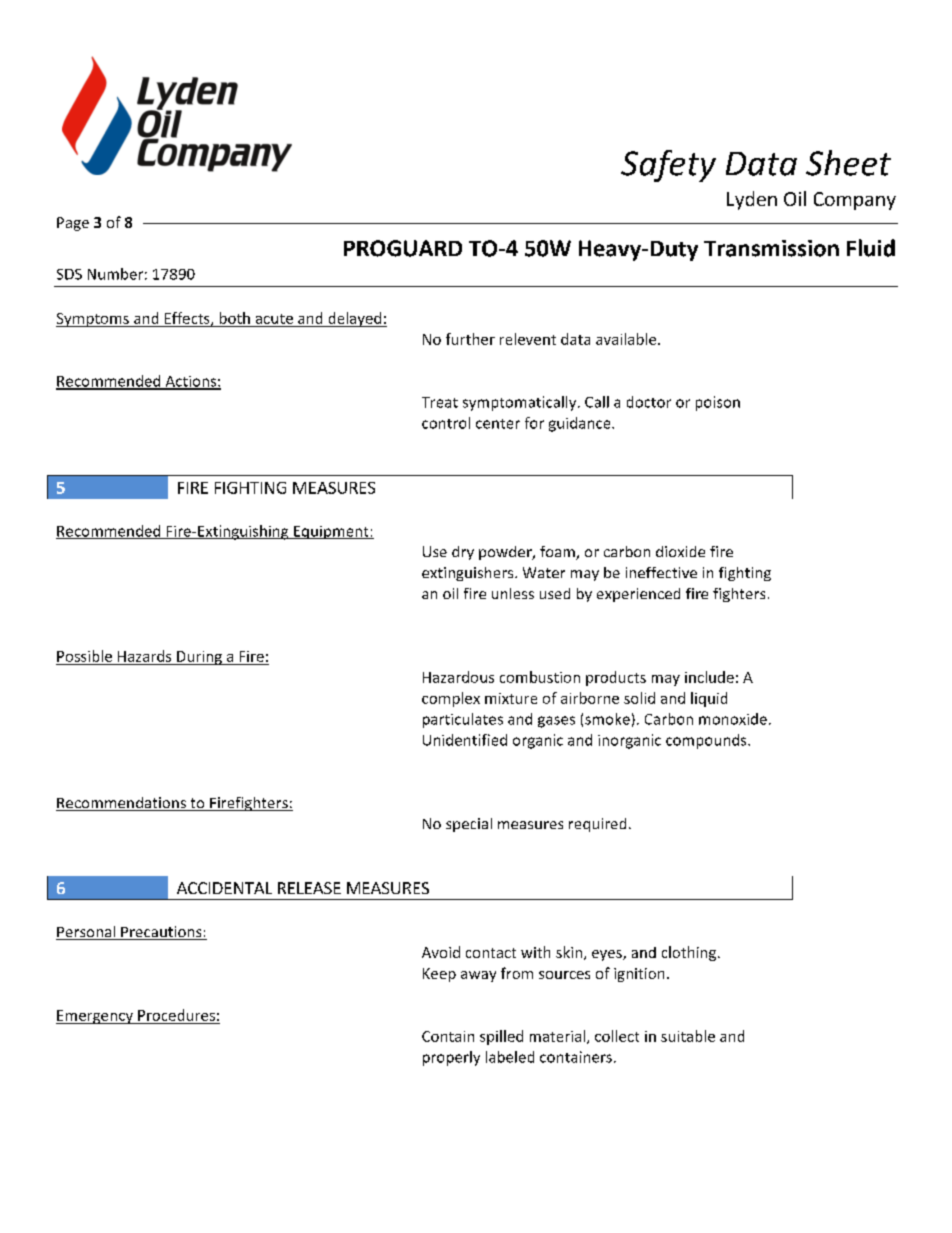 The image size is (952, 1233). I want to click on Company, so click(855, 201).
